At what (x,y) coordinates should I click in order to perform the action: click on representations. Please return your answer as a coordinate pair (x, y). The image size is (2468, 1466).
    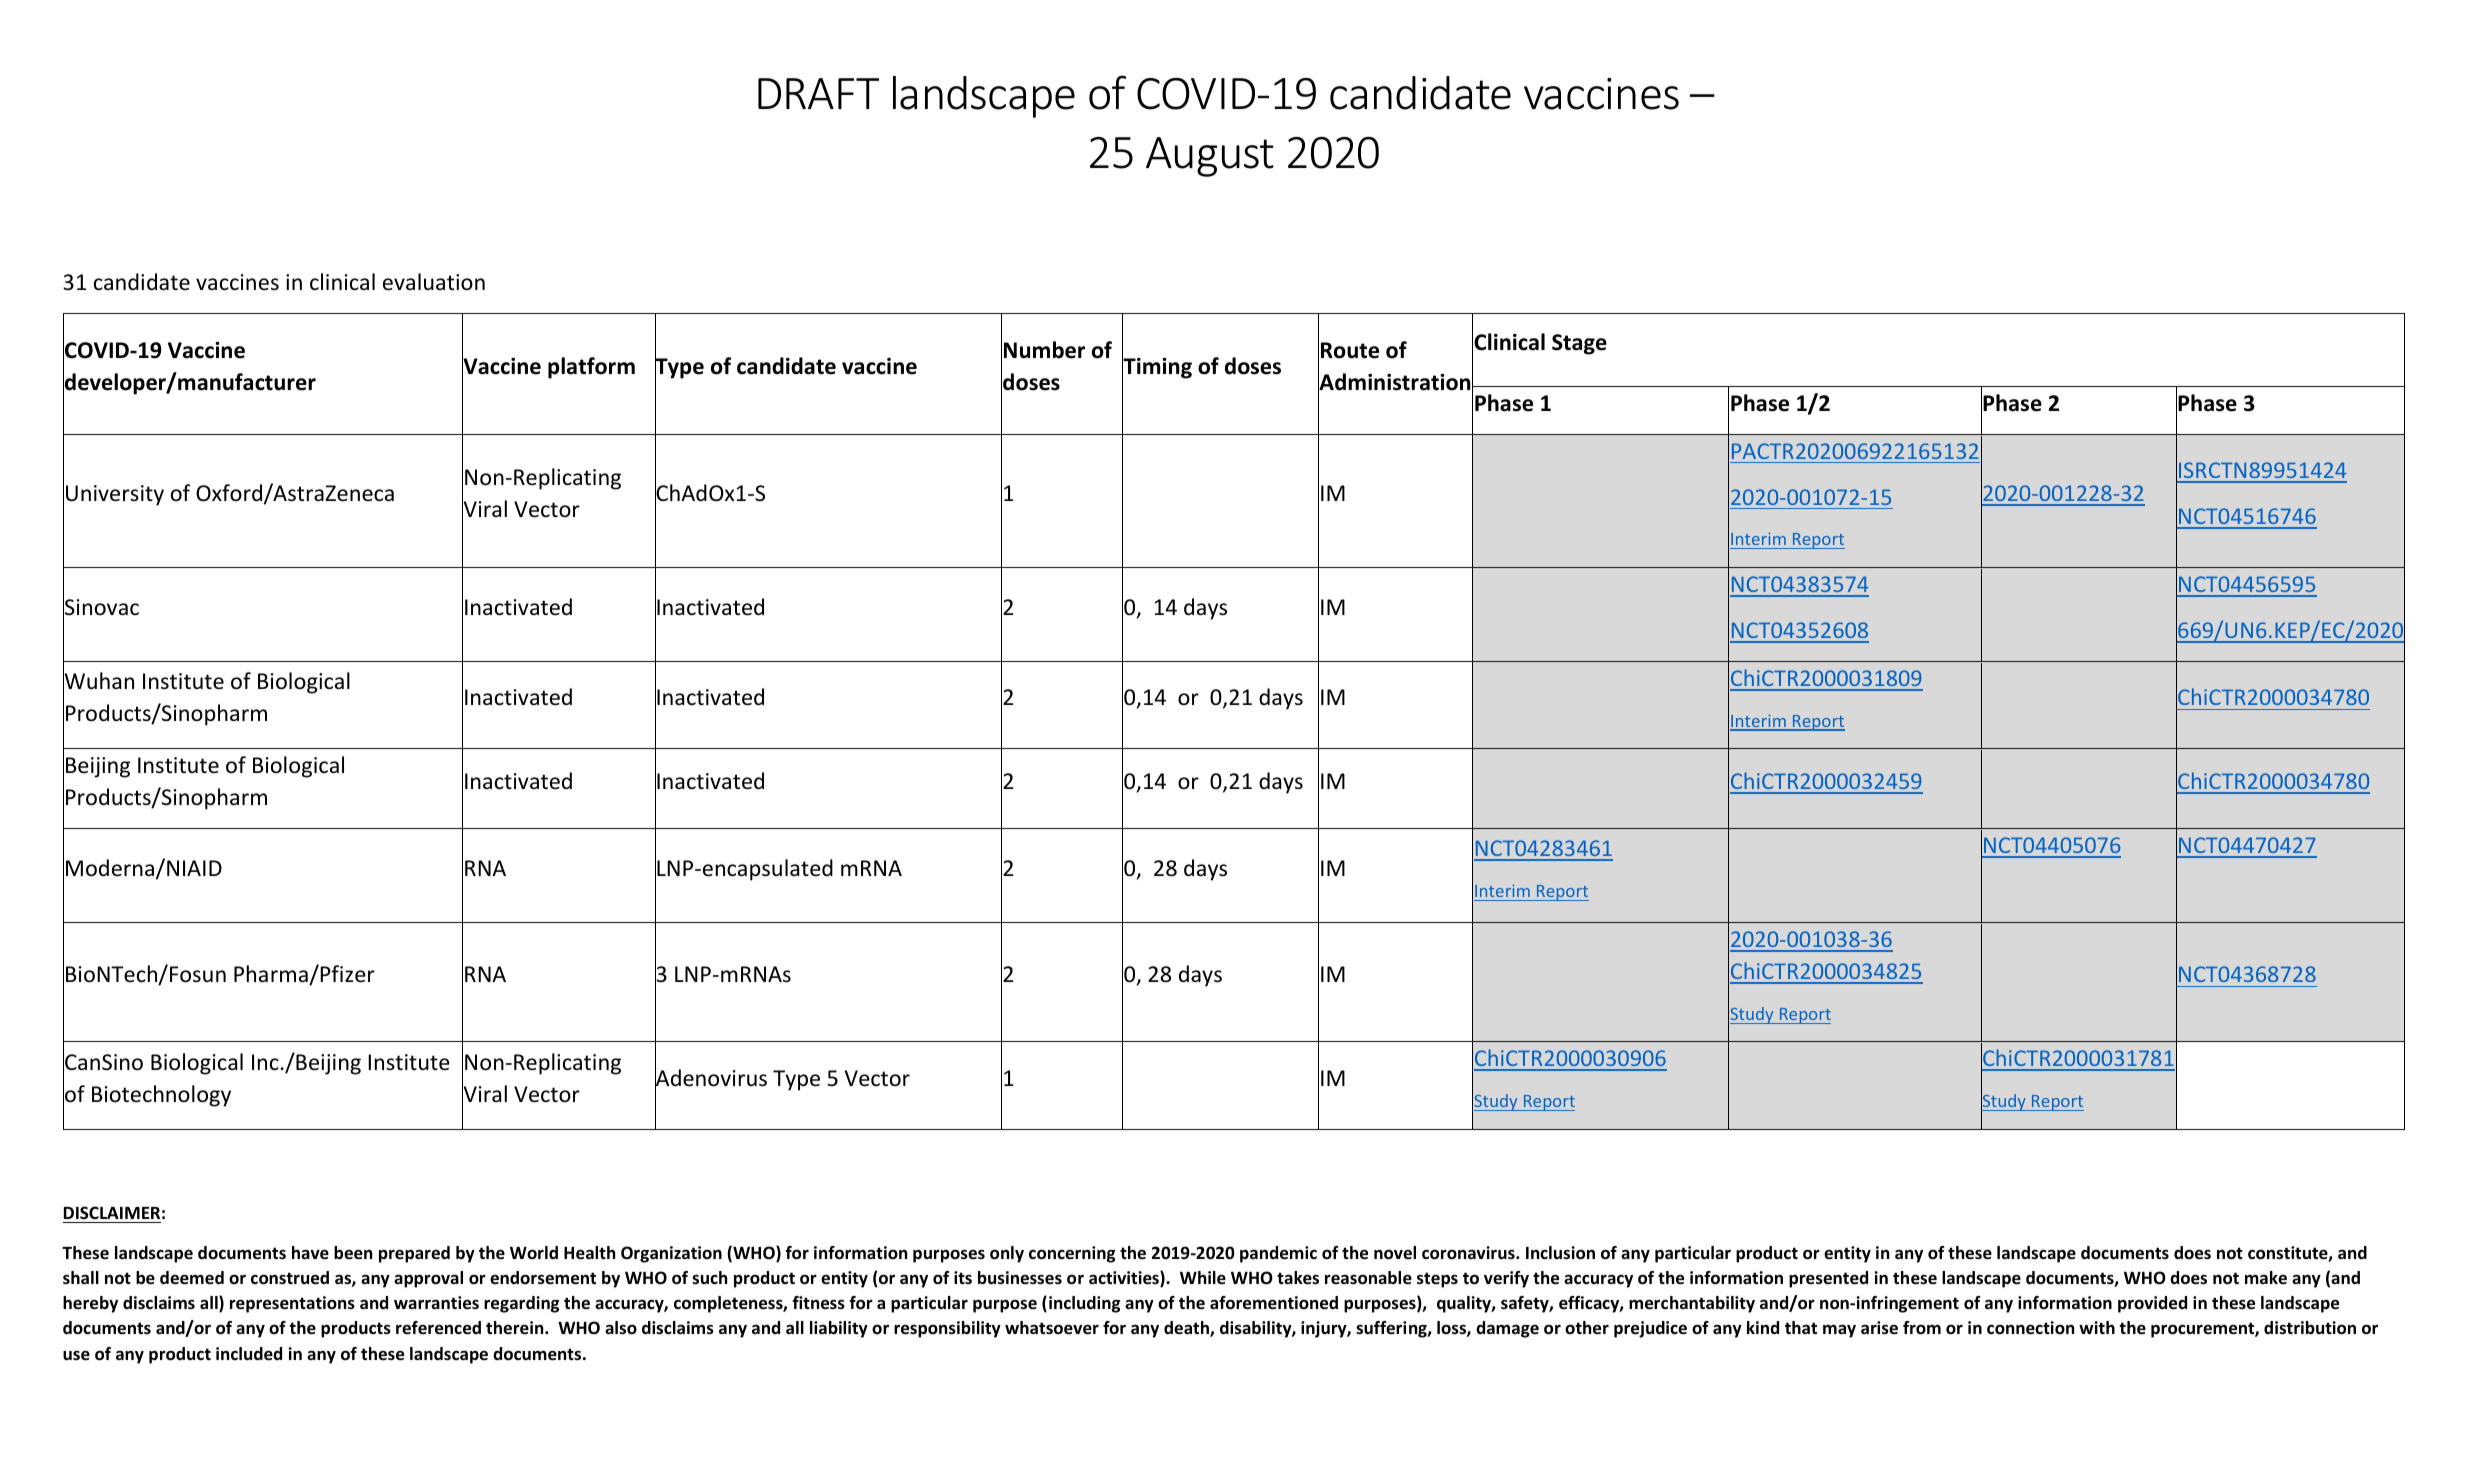
    Looking at the image, I should click on (292, 1304).
